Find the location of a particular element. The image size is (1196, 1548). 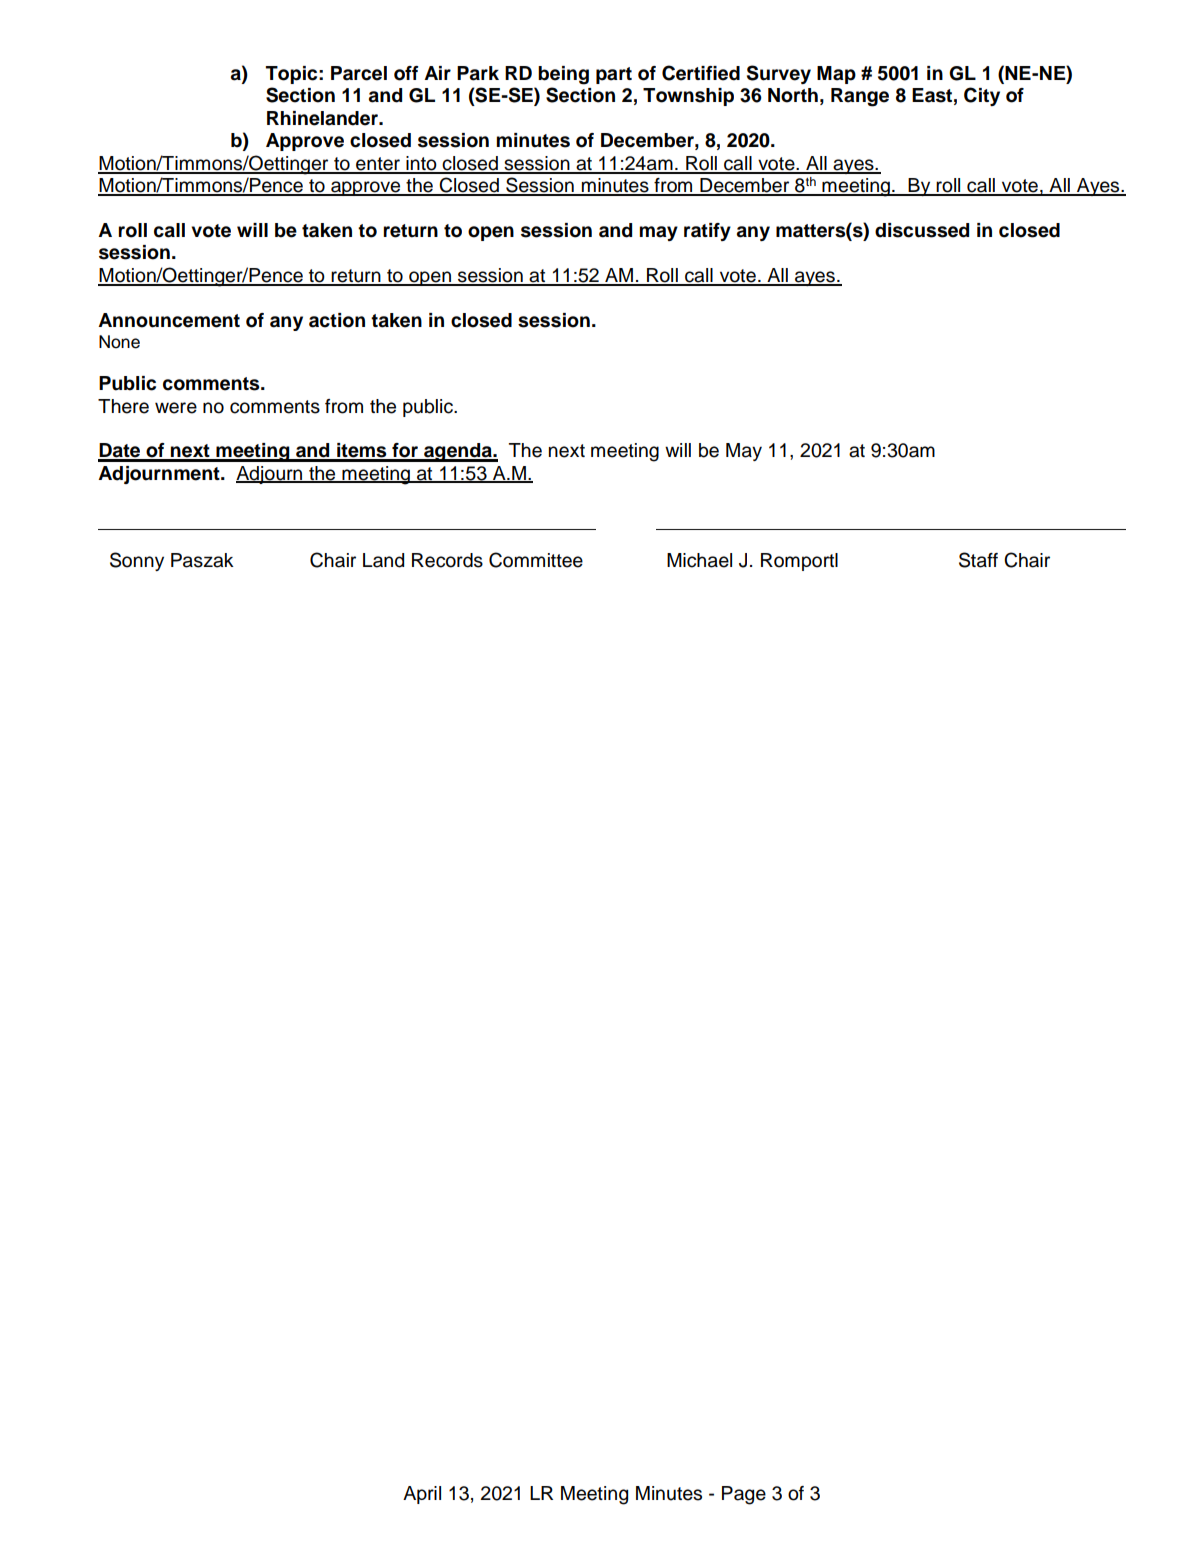

Records is located at coordinates (447, 560).
